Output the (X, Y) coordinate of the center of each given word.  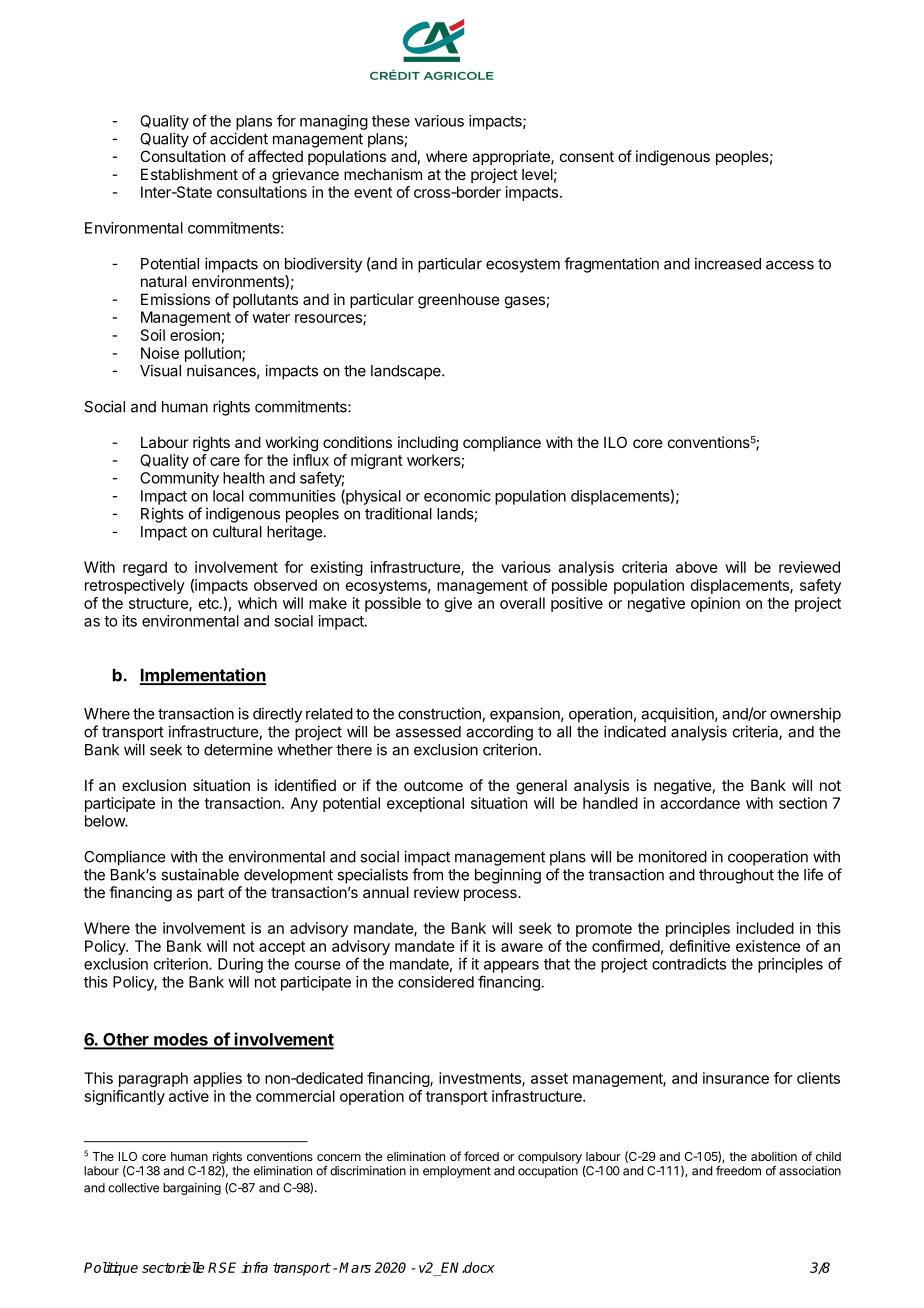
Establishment (189, 174)
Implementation (202, 676)
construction (440, 714)
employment (457, 1172)
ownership (805, 715)
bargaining (192, 1189)
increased (728, 263)
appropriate (512, 157)
